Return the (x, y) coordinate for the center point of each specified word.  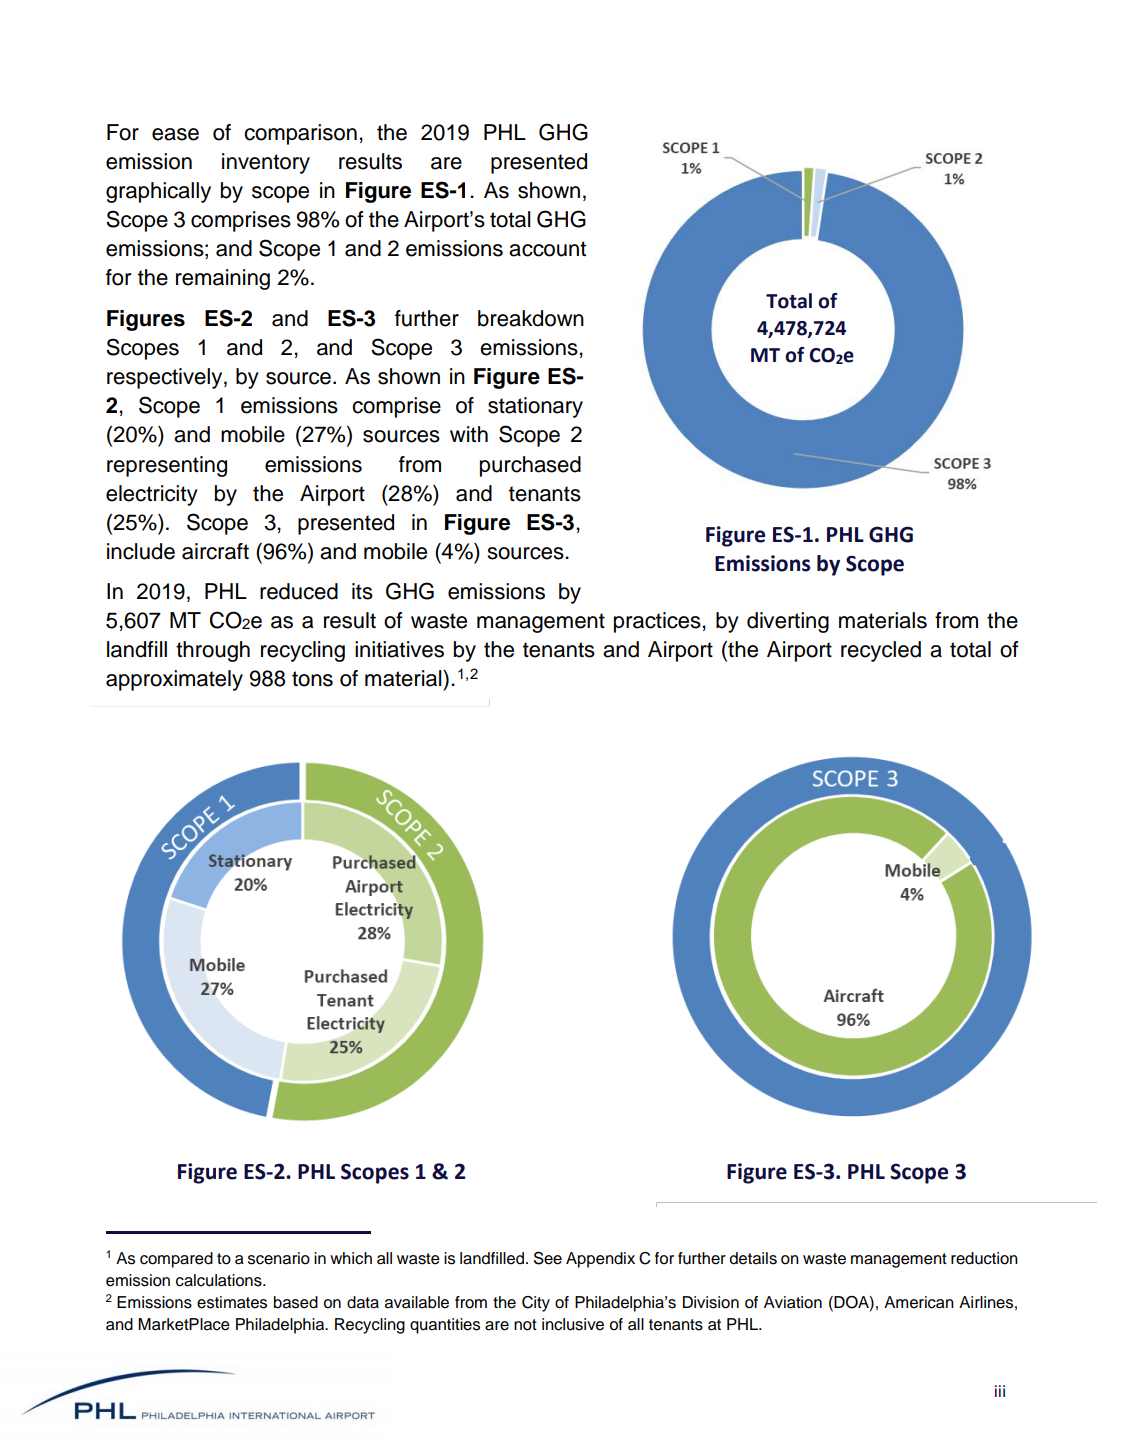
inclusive (573, 1324)
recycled (881, 651)
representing (167, 466)
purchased (530, 466)
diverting (788, 622)
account (547, 249)
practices (657, 622)
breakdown (531, 318)
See (548, 1258)
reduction (984, 1258)
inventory (266, 163)
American (919, 1302)
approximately (174, 680)
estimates (232, 1302)
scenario (279, 1258)
